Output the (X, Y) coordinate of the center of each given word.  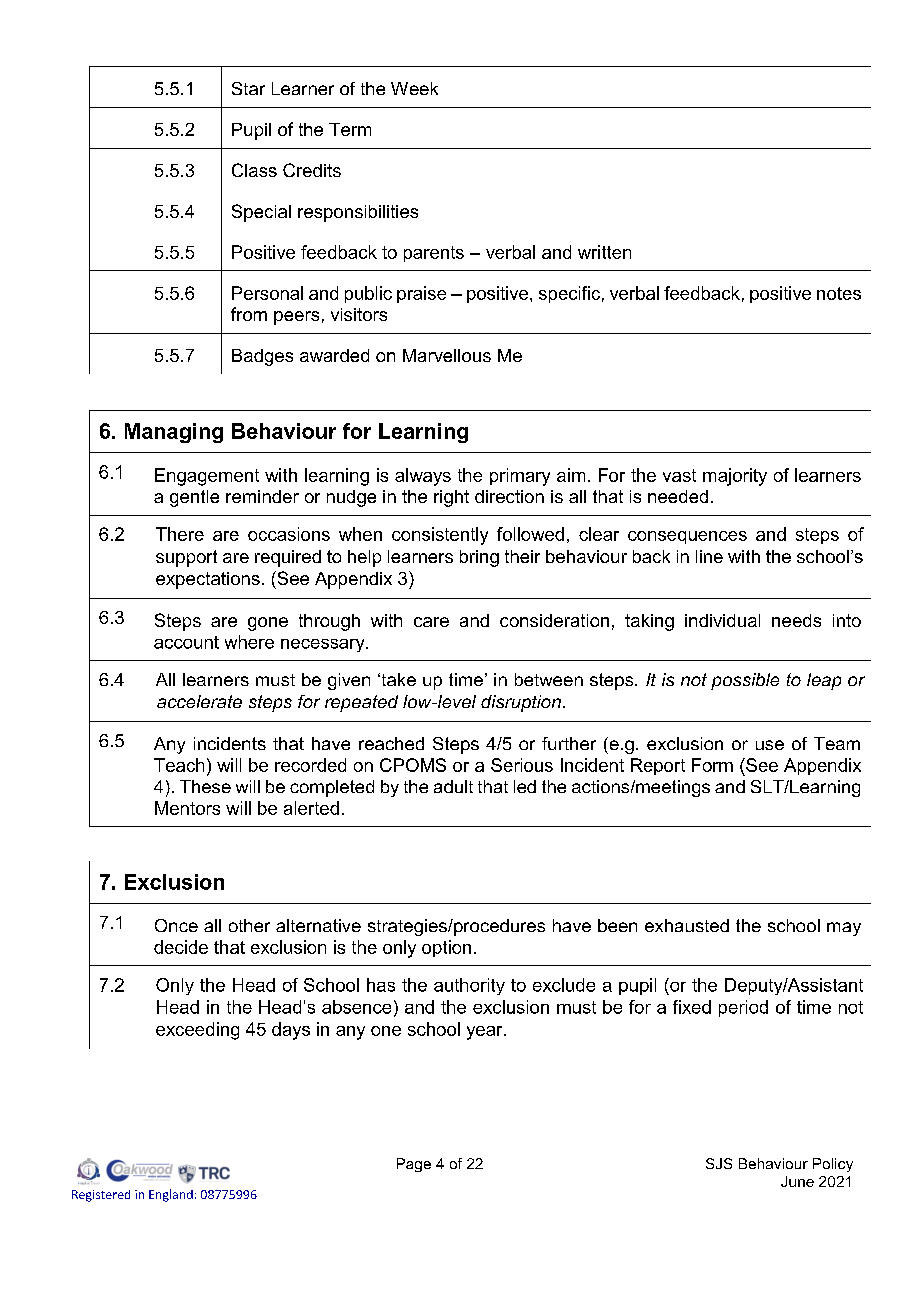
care (431, 622)
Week (414, 88)
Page (414, 1165)
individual (722, 620)
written (604, 252)
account (186, 642)
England (171, 1195)
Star (248, 88)
